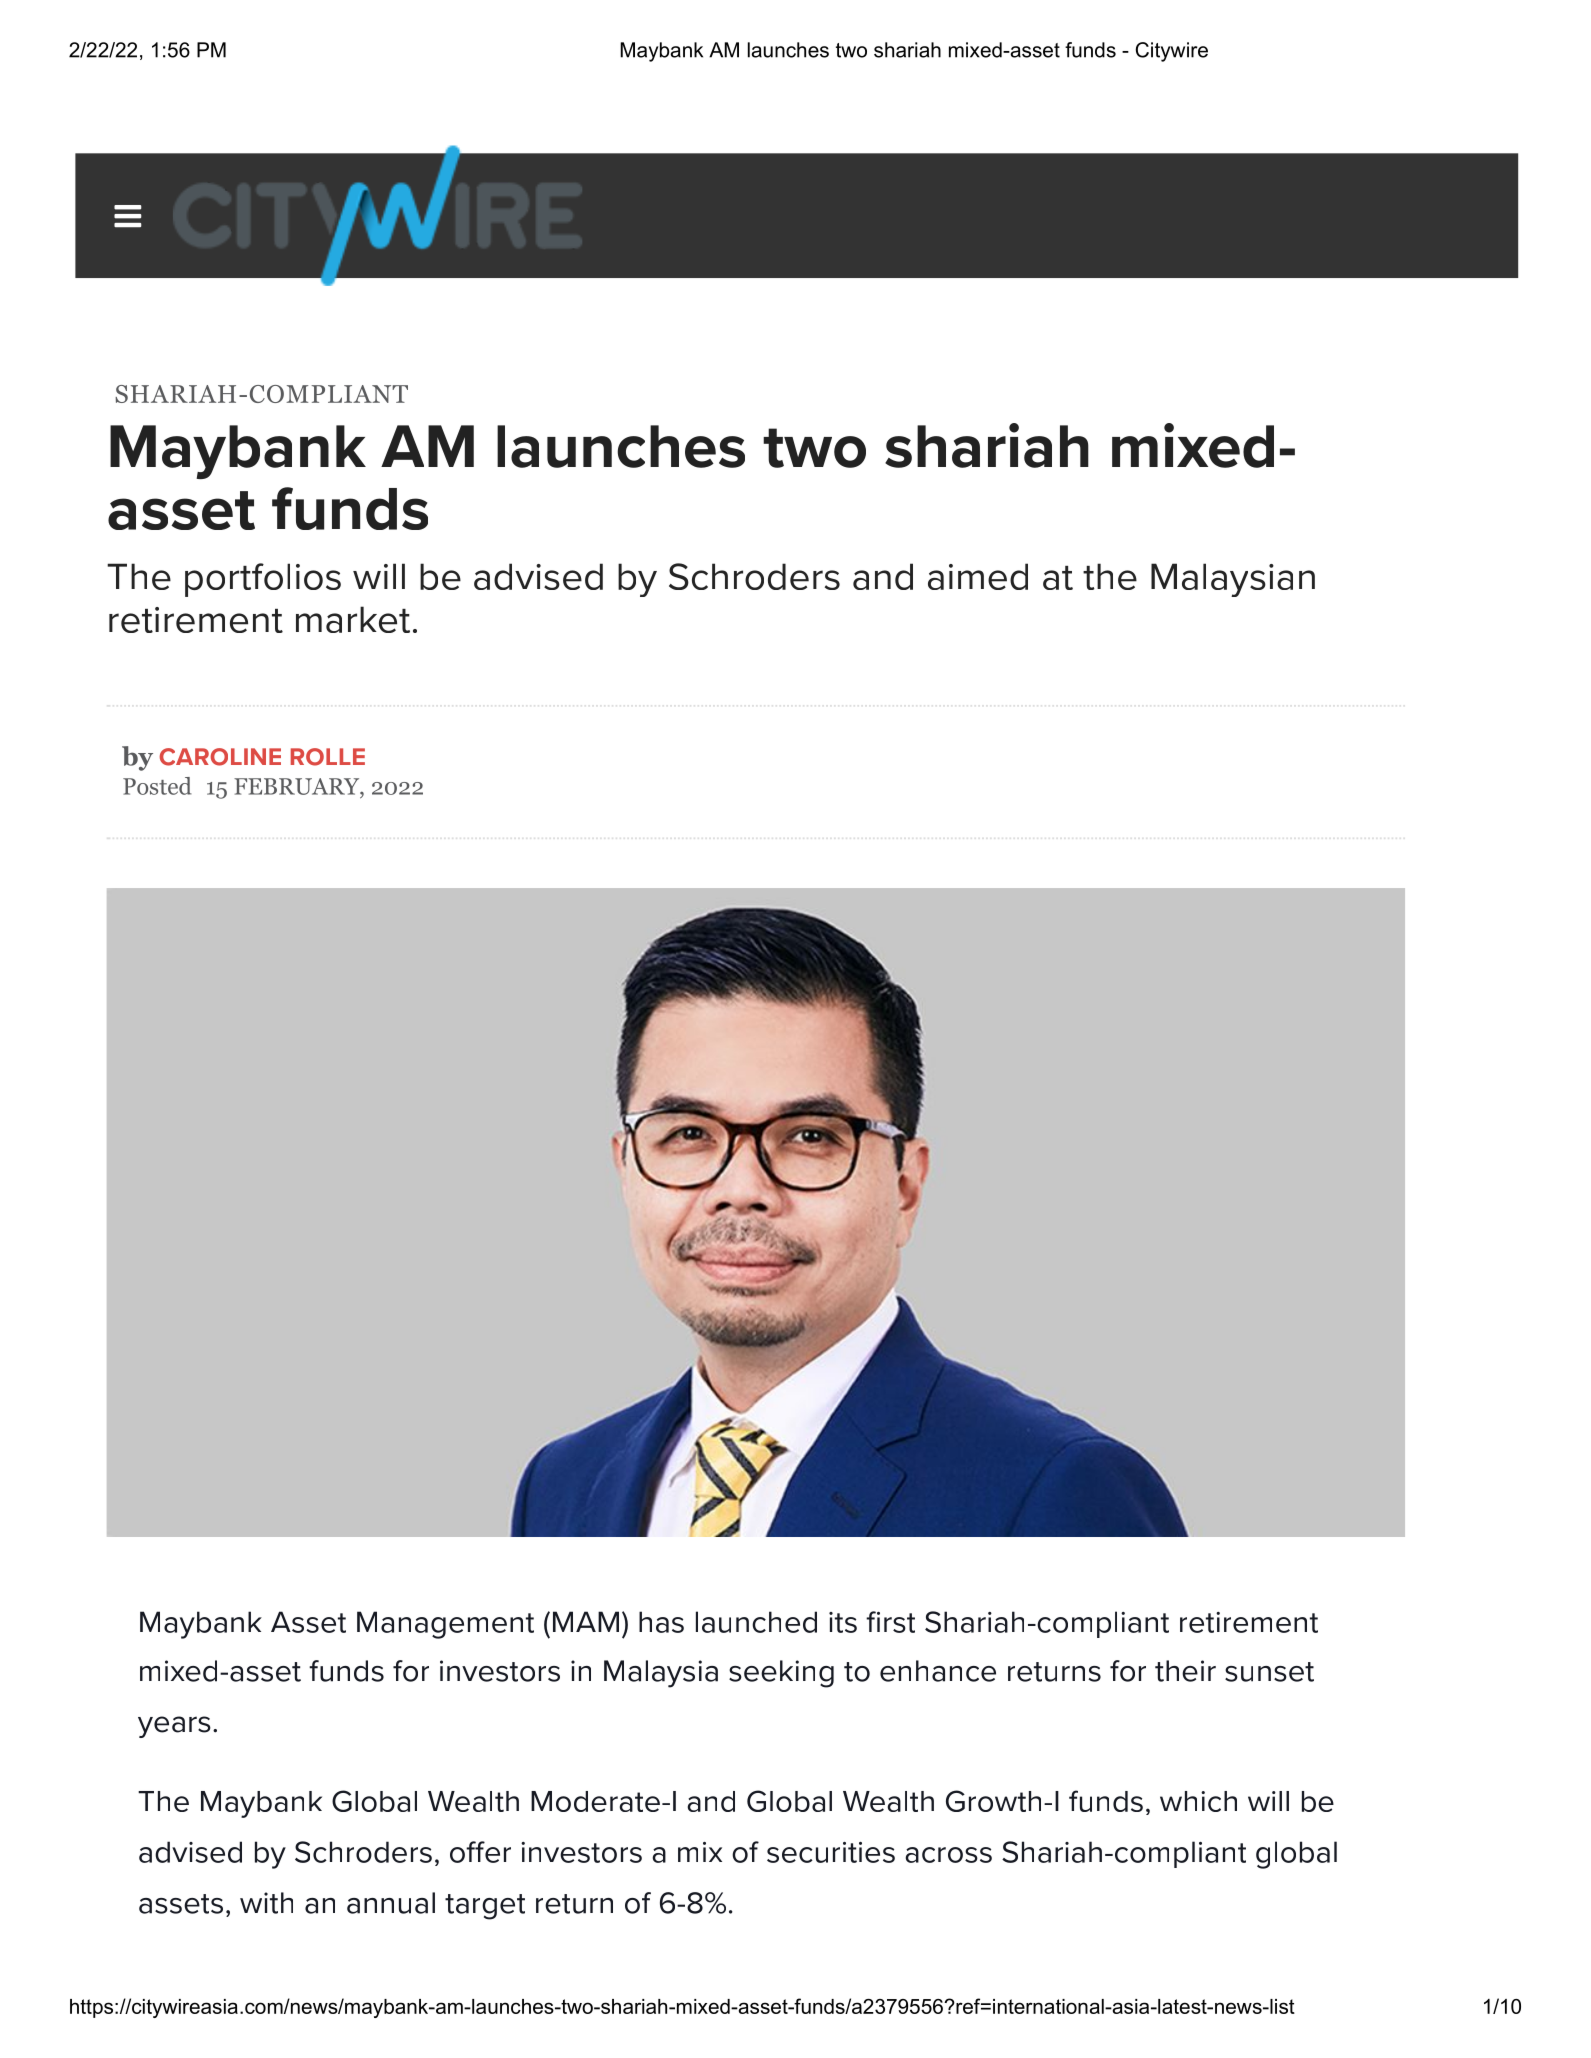 Image resolution: width=1591 pixels, height=2058 pixels. I want to click on securities, so click(831, 1852).
